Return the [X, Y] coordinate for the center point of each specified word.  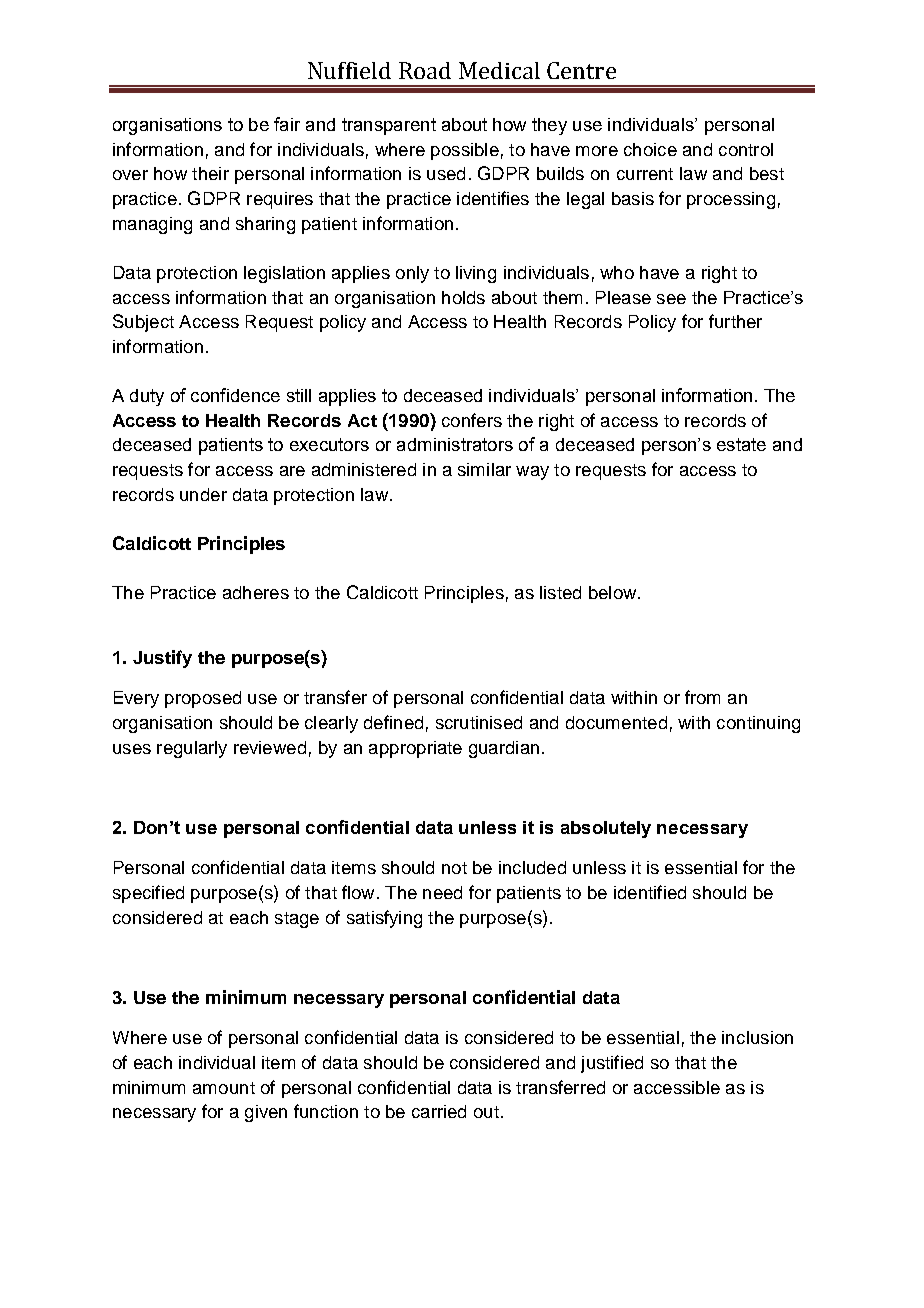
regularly [192, 749]
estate [741, 444]
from [702, 697]
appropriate [415, 749]
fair [287, 124]
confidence [235, 395]
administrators [455, 444]
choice [650, 149]
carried [439, 1111]
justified [612, 1064]
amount [224, 1088]
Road [425, 70]
